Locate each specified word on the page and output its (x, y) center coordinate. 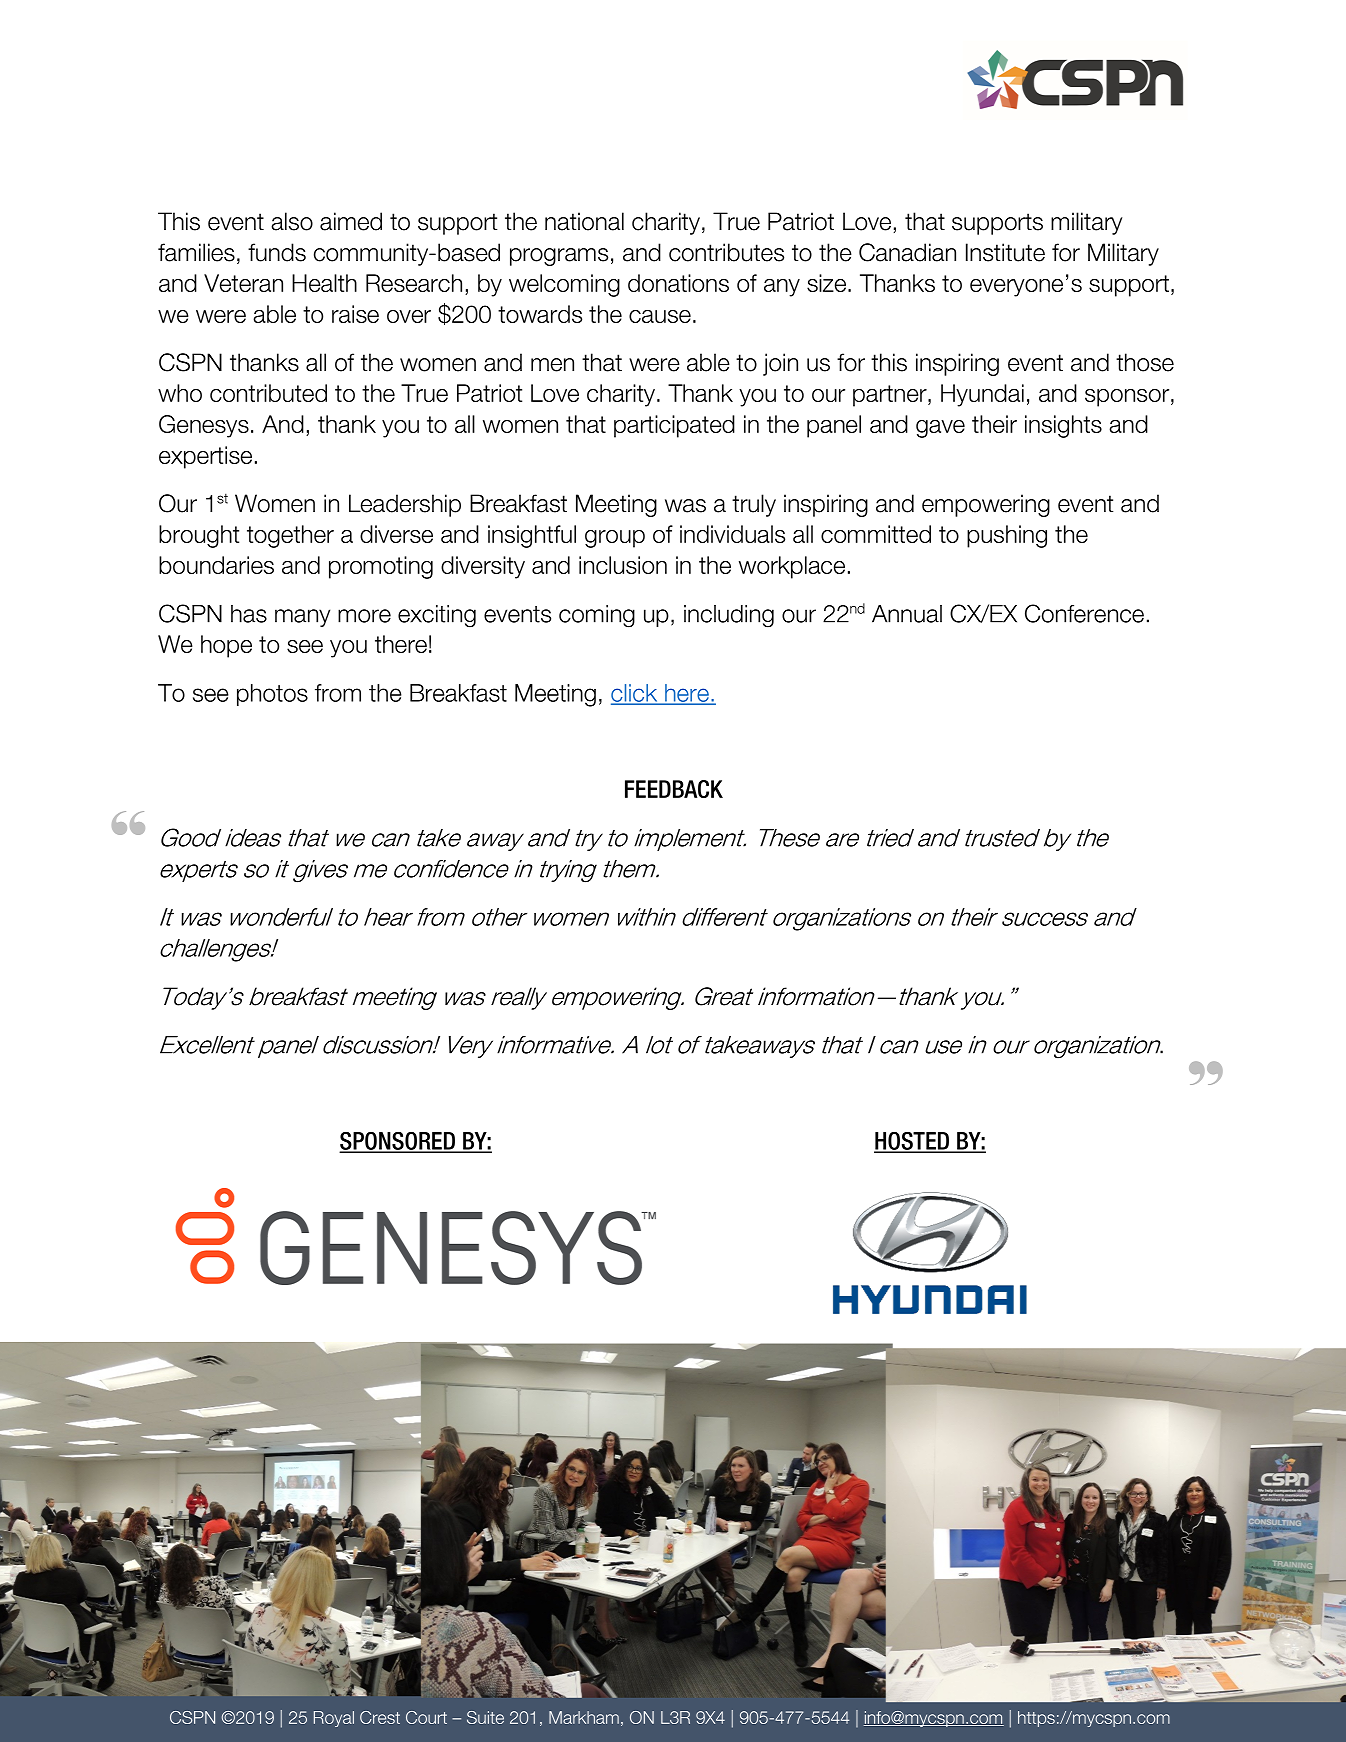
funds (277, 252)
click (635, 694)
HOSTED (913, 1142)
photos (272, 695)
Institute (1005, 252)
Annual (907, 614)
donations (678, 283)
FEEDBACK (674, 789)
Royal (334, 1719)
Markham (584, 1717)
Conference (1084, 613)
